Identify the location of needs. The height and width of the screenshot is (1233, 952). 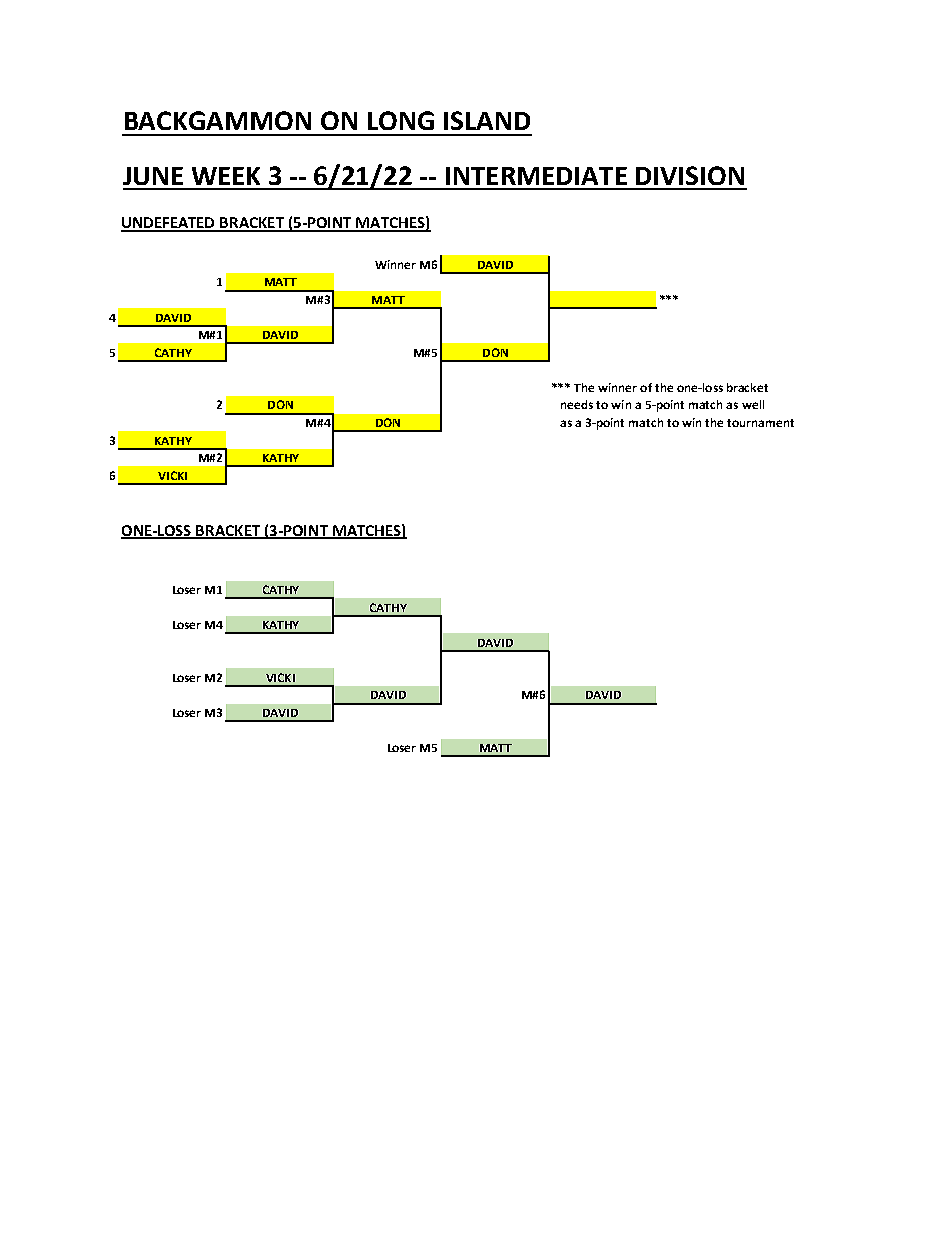
(577, 404).
